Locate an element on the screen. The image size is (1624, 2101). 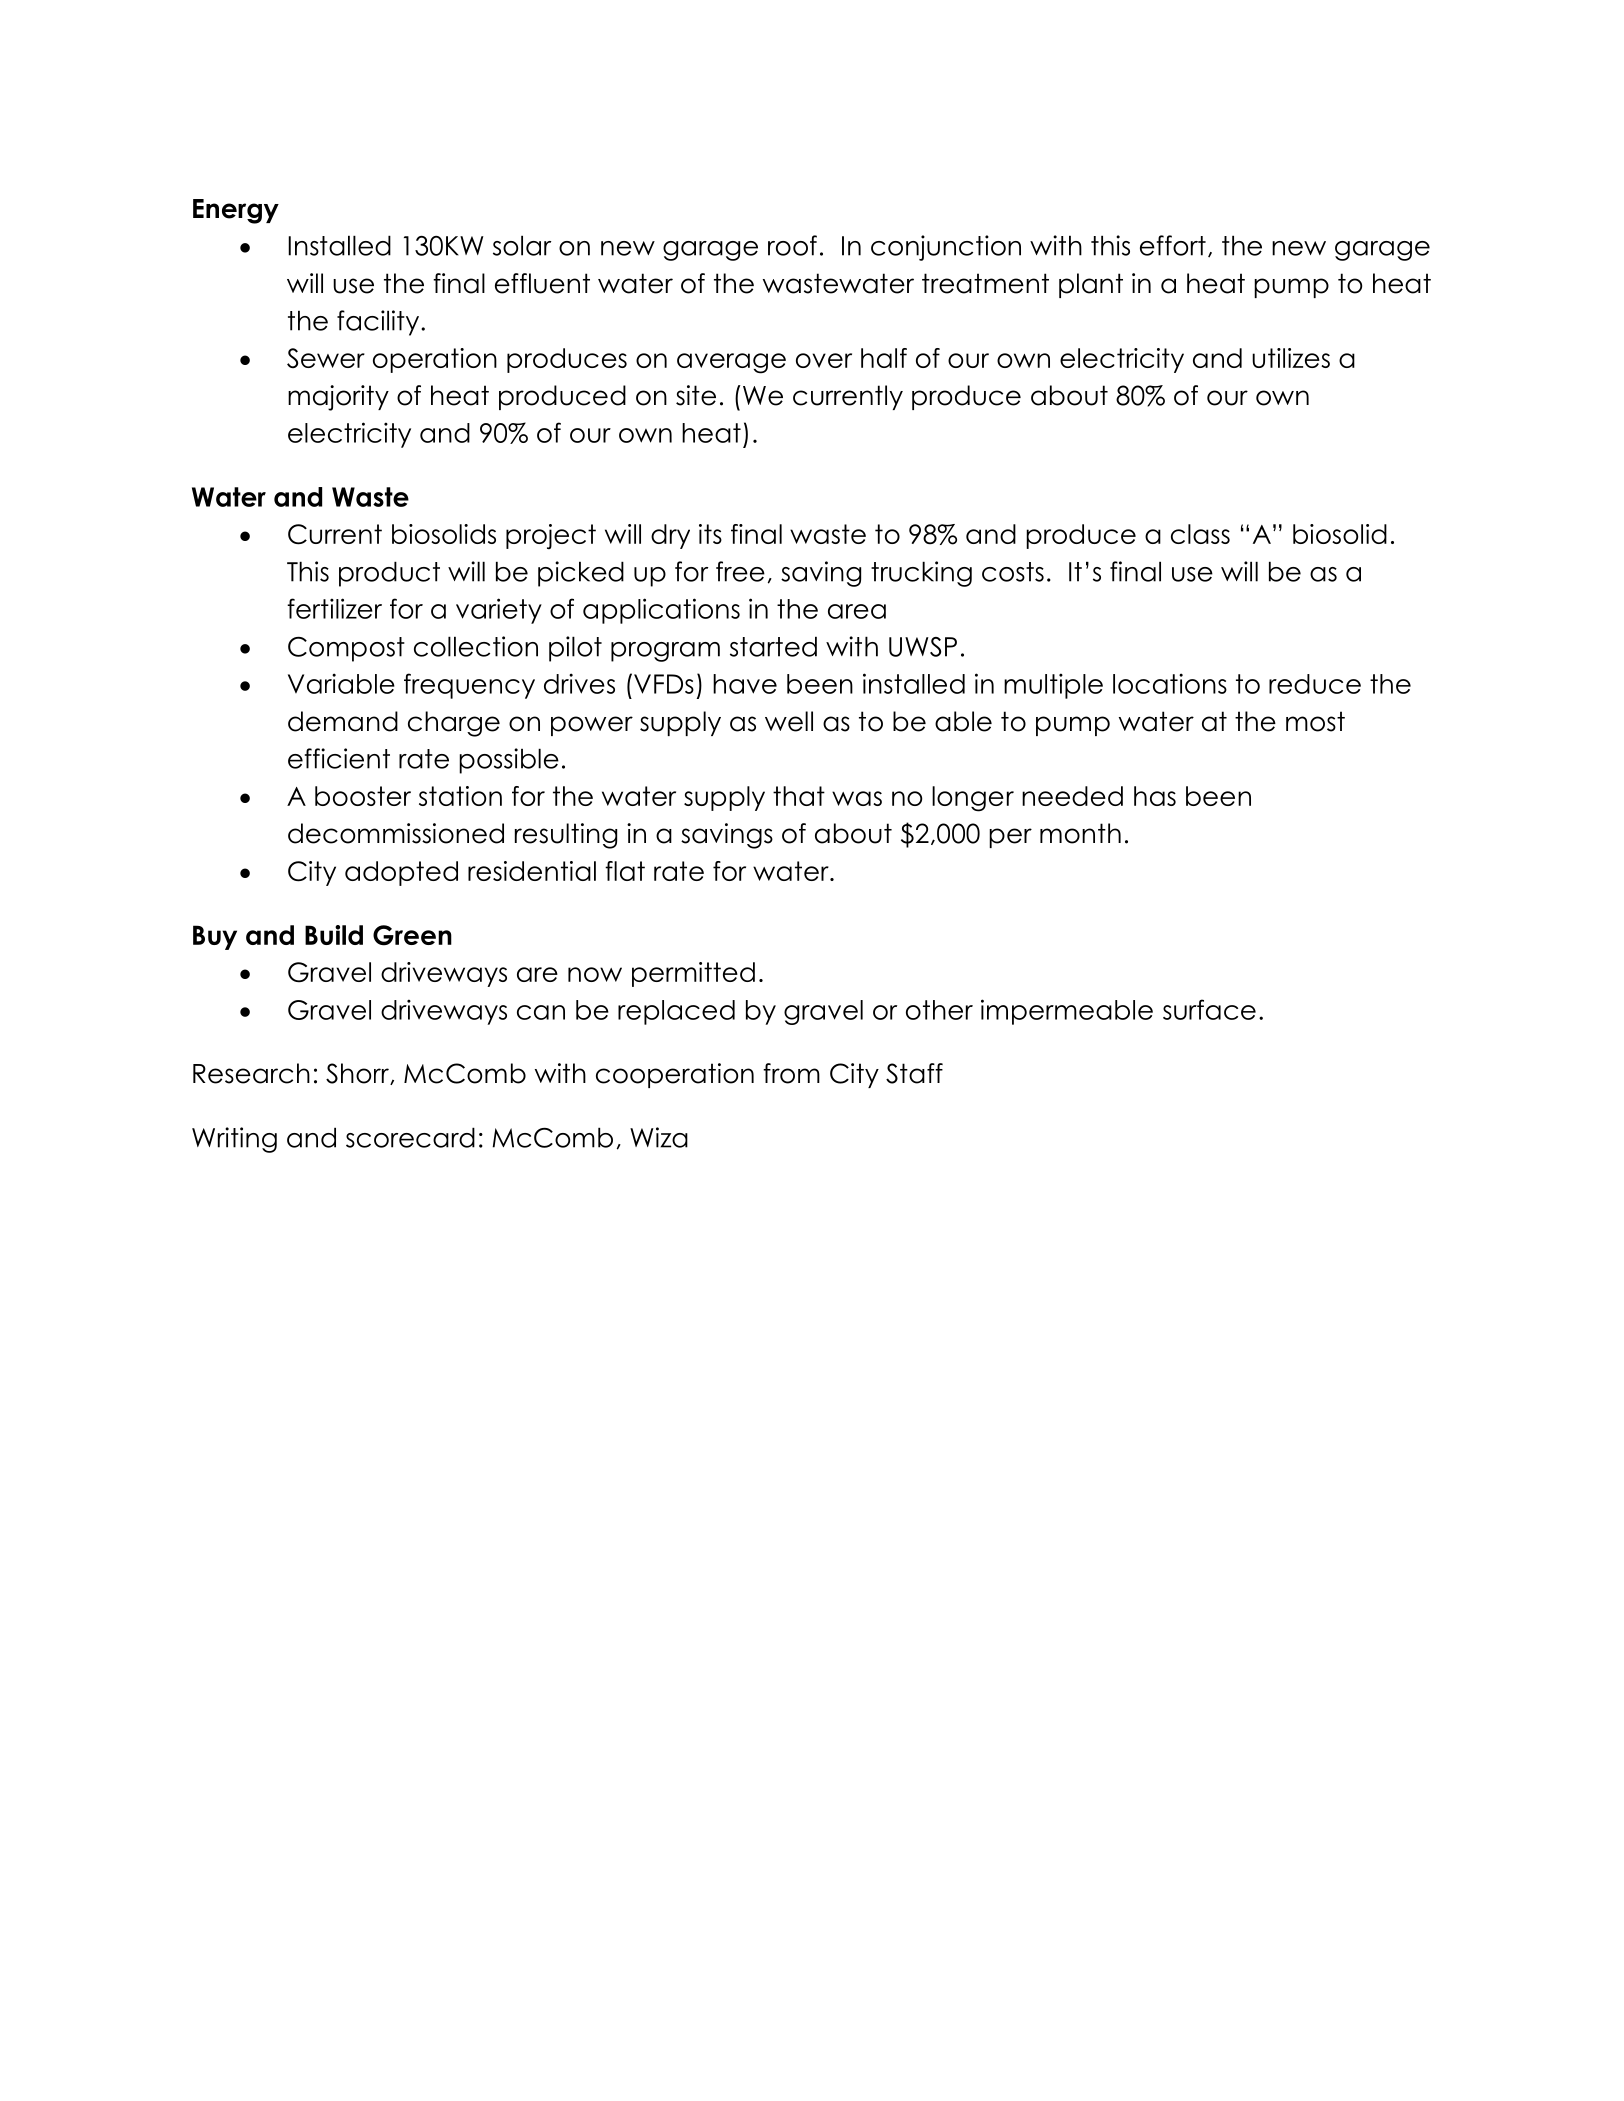
has is located at coordinates (1155, 796).
